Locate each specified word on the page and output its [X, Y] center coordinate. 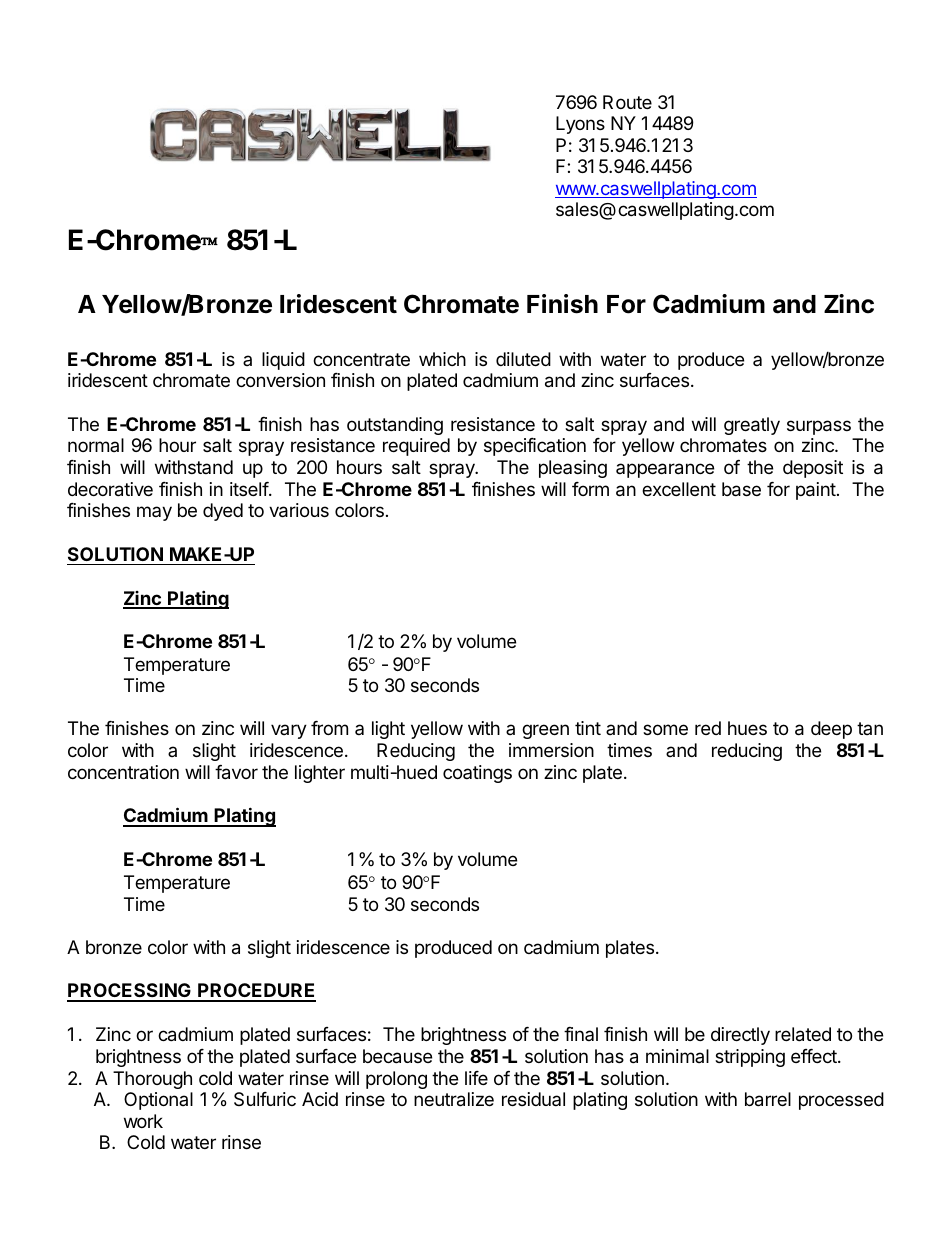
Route [627, 102]
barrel [768, 1099]
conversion [280, 380]
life [476, 1078]
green [545, 731]
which [442, 359]
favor [236, 772]
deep [831, 730]
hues [747, 728]
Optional [158, 1101]
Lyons [580, 125]
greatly [752, 426]
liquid [283, 361]
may [154, 513]
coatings [477, 774]
